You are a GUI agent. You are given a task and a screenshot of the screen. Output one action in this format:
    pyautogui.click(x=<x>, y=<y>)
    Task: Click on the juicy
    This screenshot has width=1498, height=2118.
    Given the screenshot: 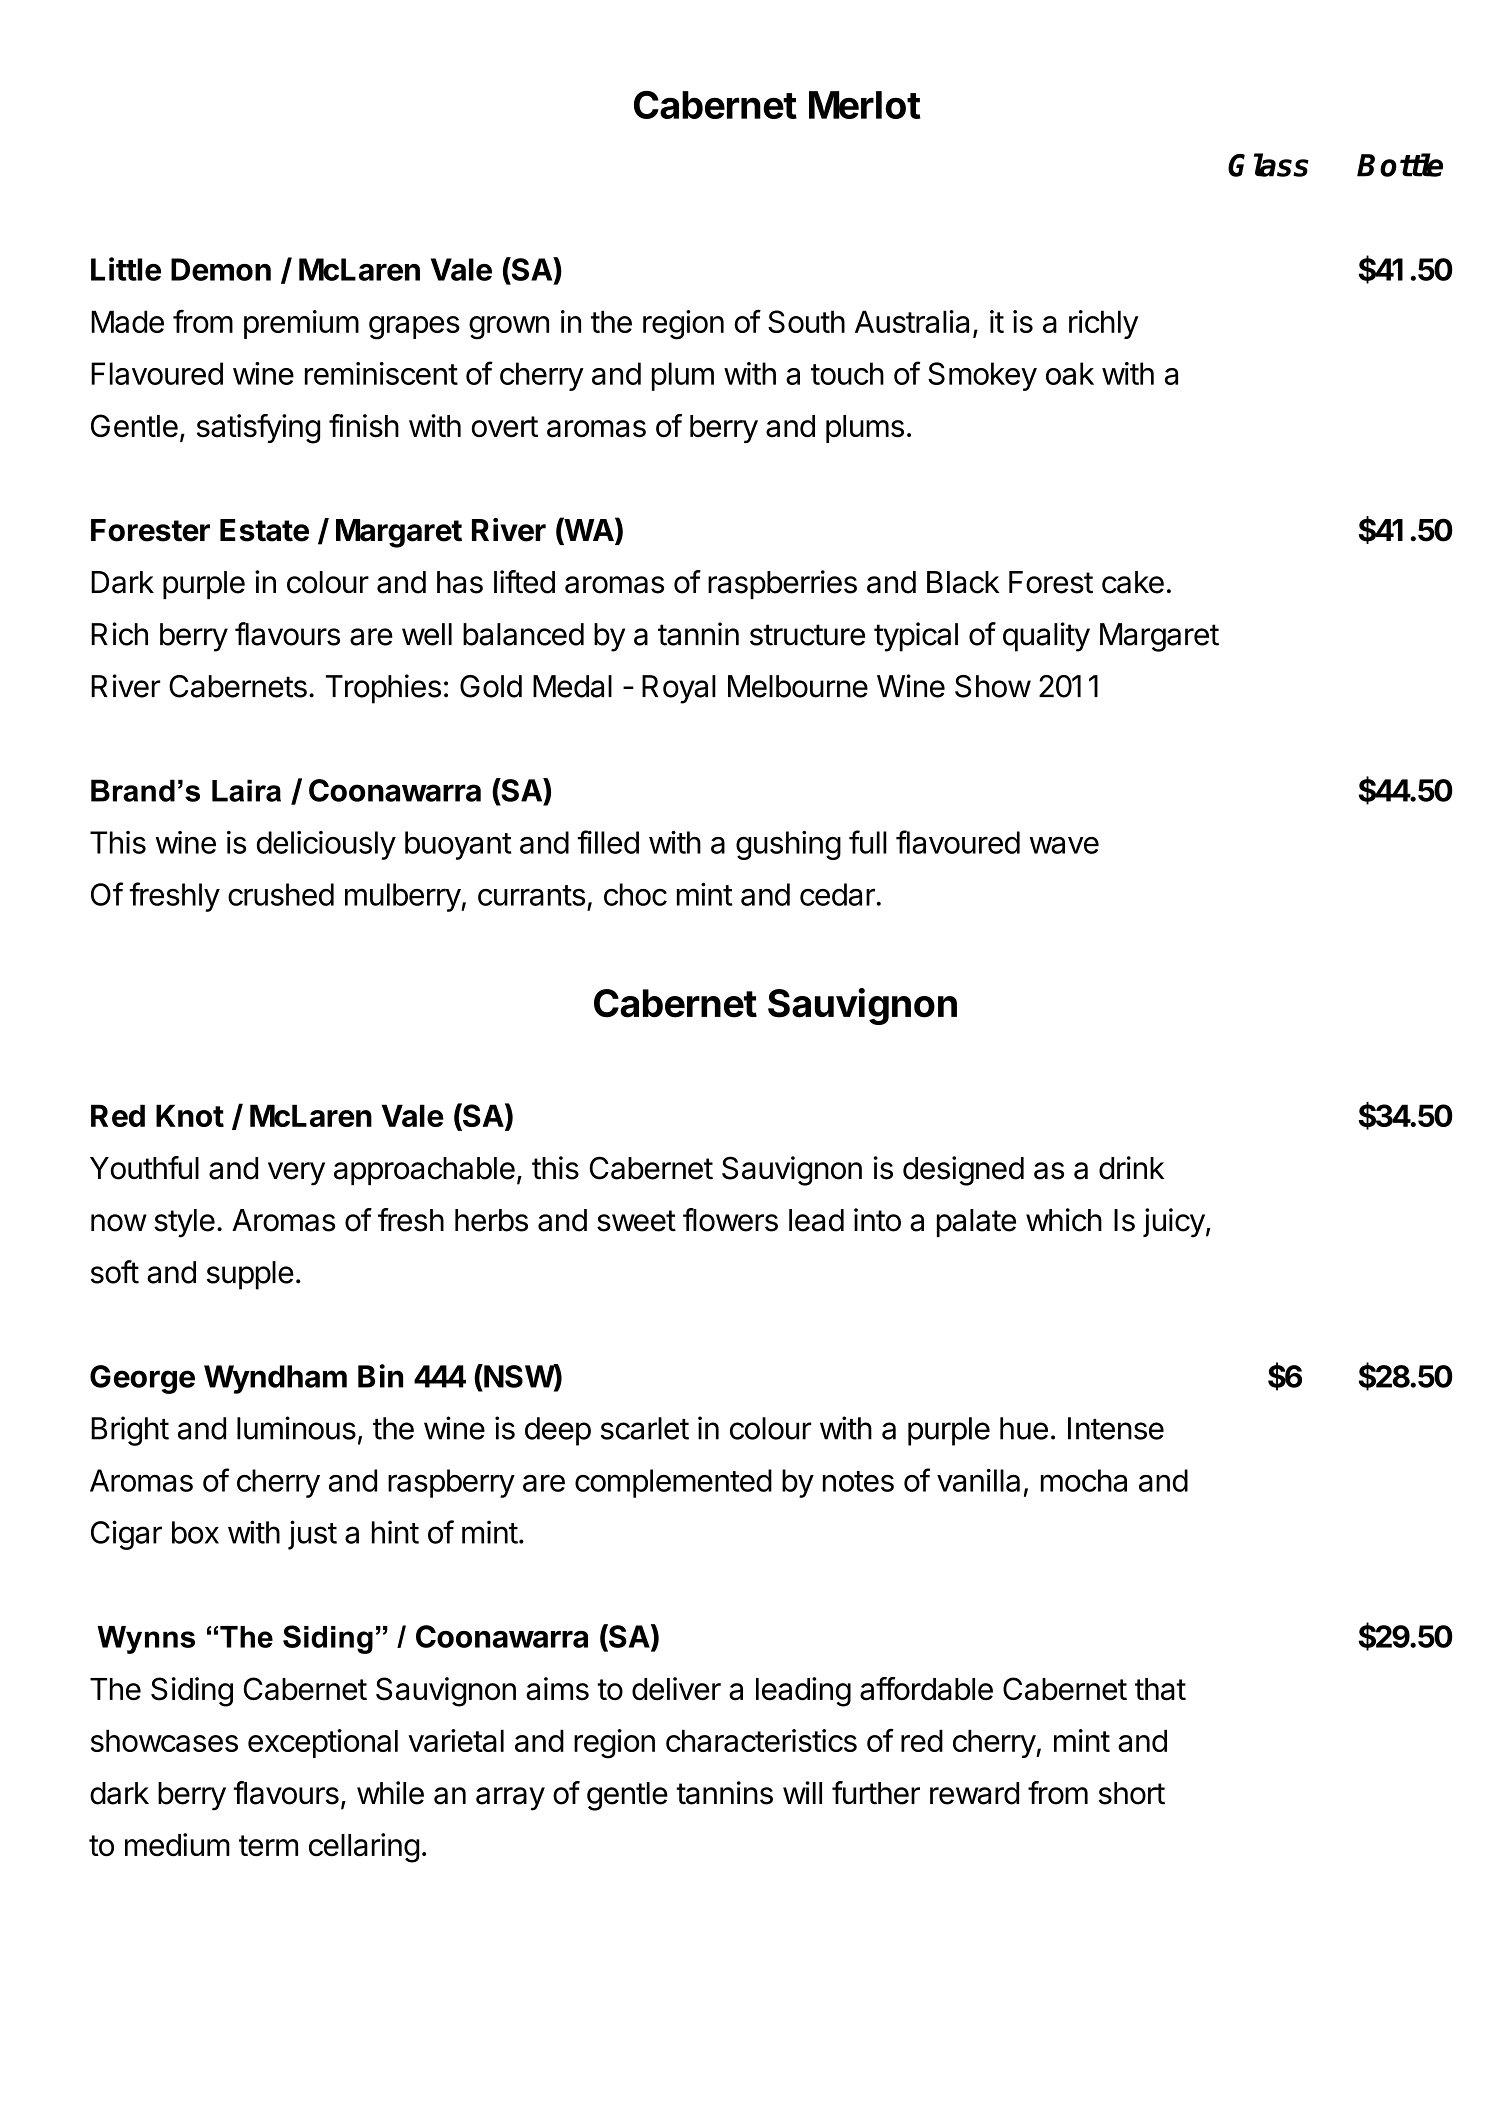 What is the action you would take?
    pyautogui.click(x=1174, y=1223)
